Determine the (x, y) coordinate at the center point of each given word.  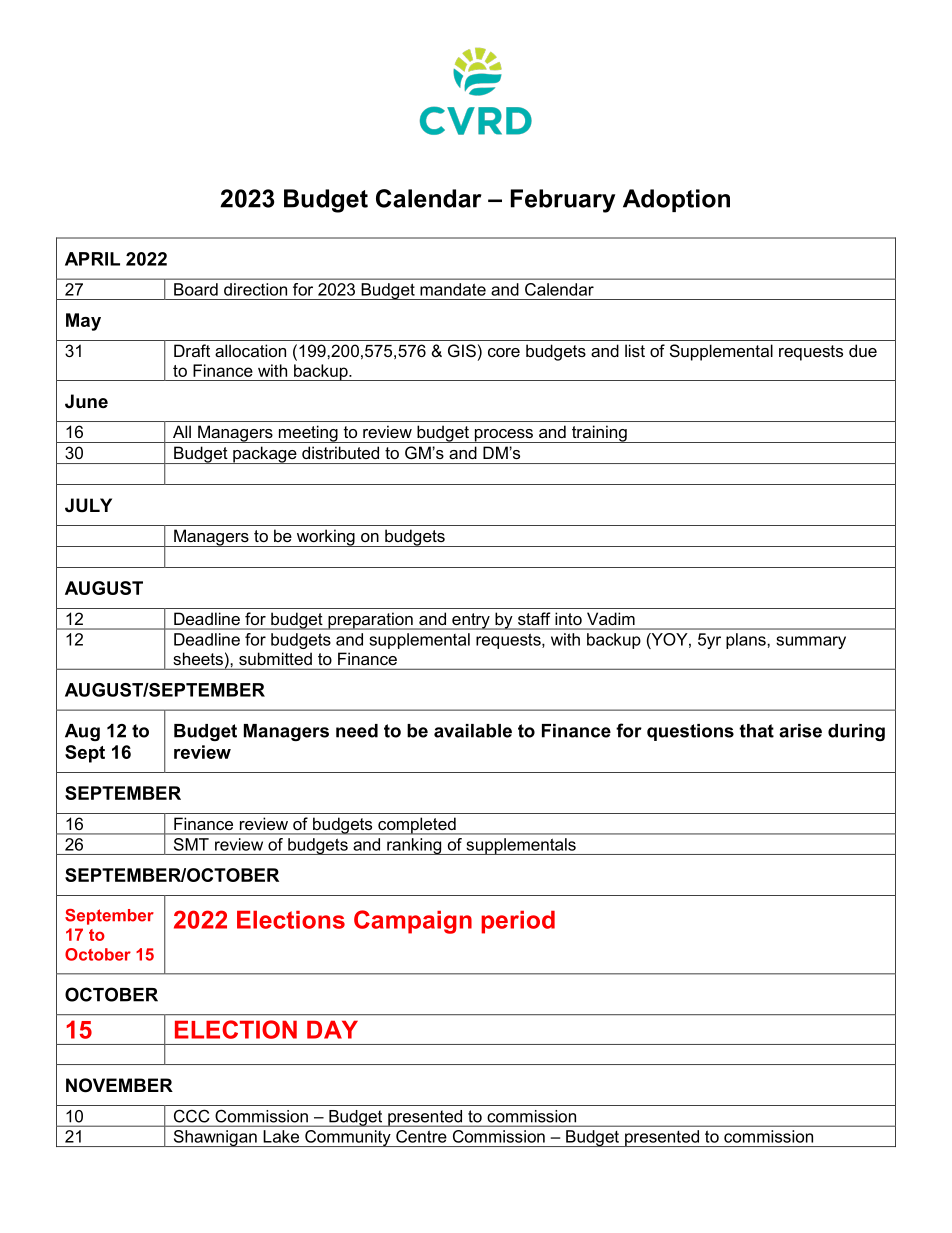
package (265, 455)
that (756, 731)
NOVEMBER (119, 1085)
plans (747, 641)
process (503, 436)
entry (471, 621)
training (599, 434)
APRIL (92, 259)
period (518, 922)
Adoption (676, 200)
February (563, 201)
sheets (198, 658)
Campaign (413, 922)
